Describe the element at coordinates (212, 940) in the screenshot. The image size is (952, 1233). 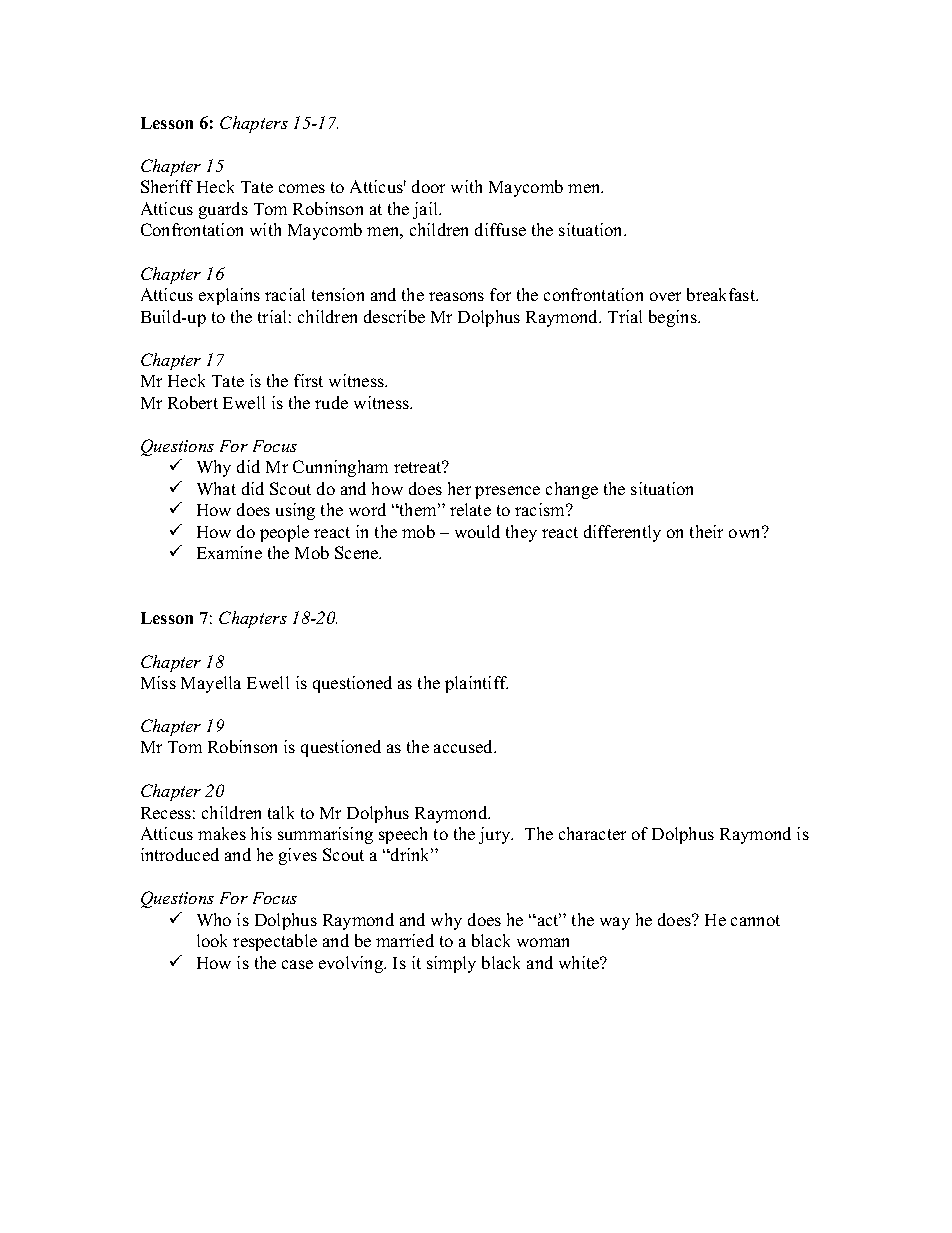
I see `look` at that location.
